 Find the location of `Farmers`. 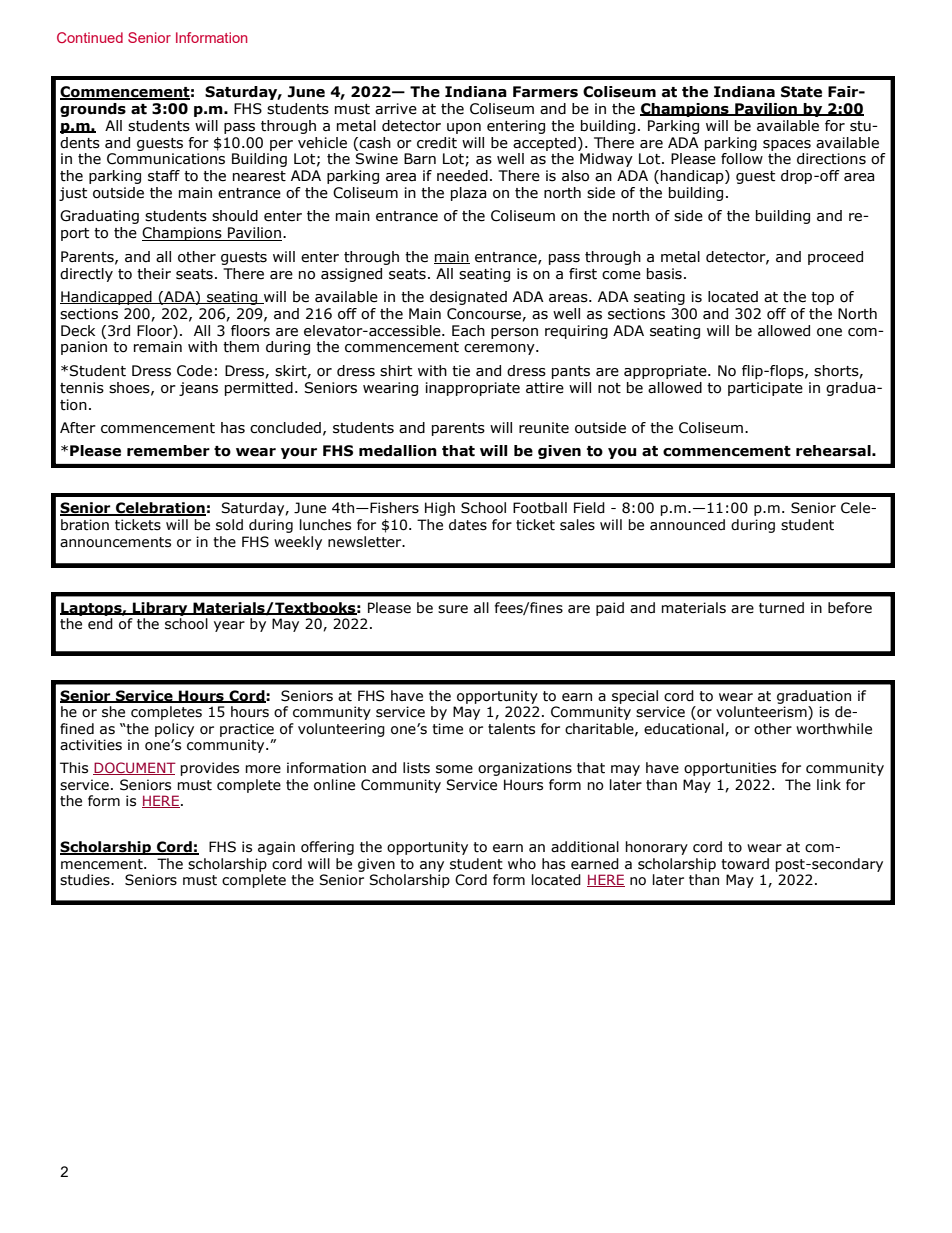

Farmers is located at coordinates (545, 92).
